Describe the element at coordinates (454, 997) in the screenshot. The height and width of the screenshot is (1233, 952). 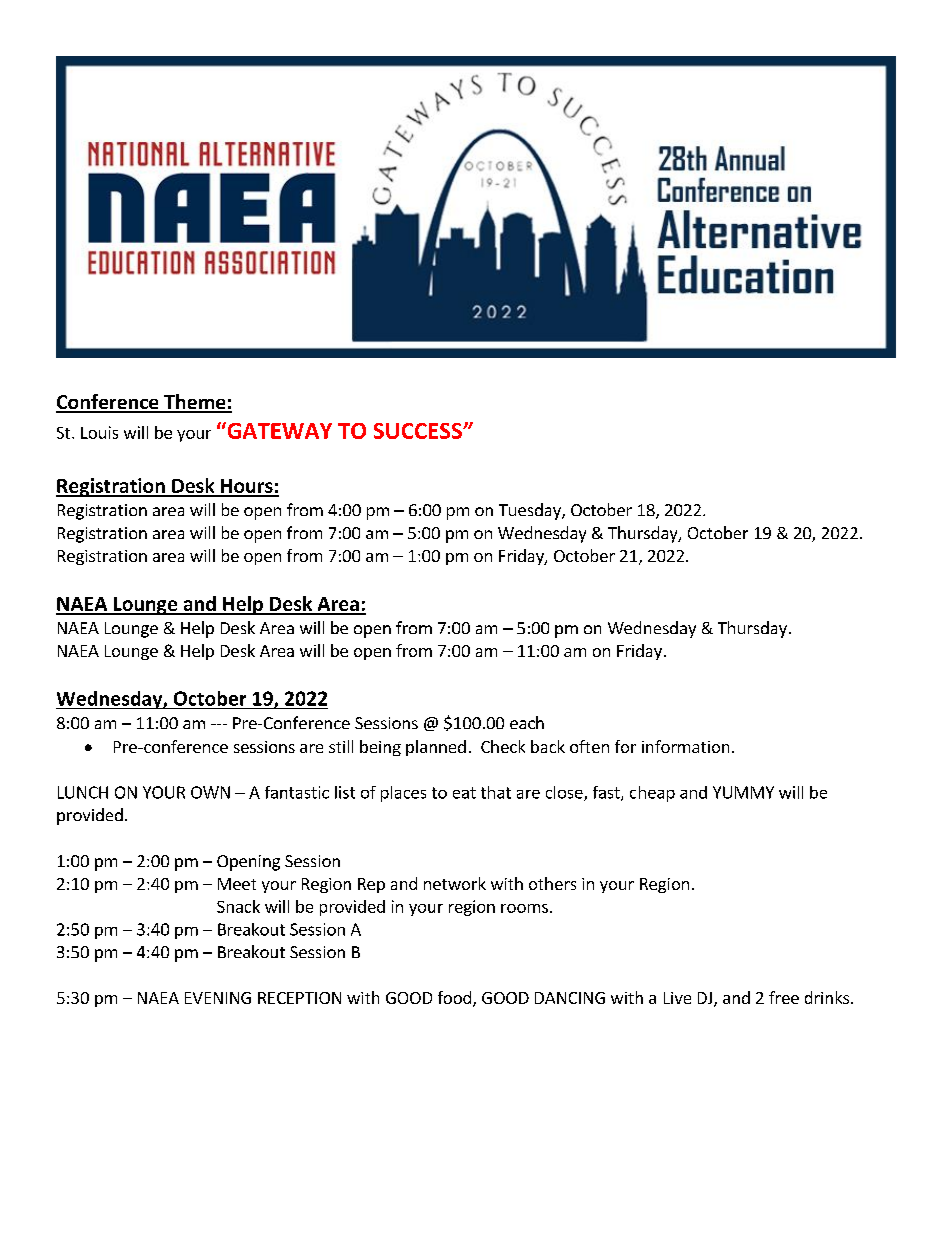
I see `food` at that location.
